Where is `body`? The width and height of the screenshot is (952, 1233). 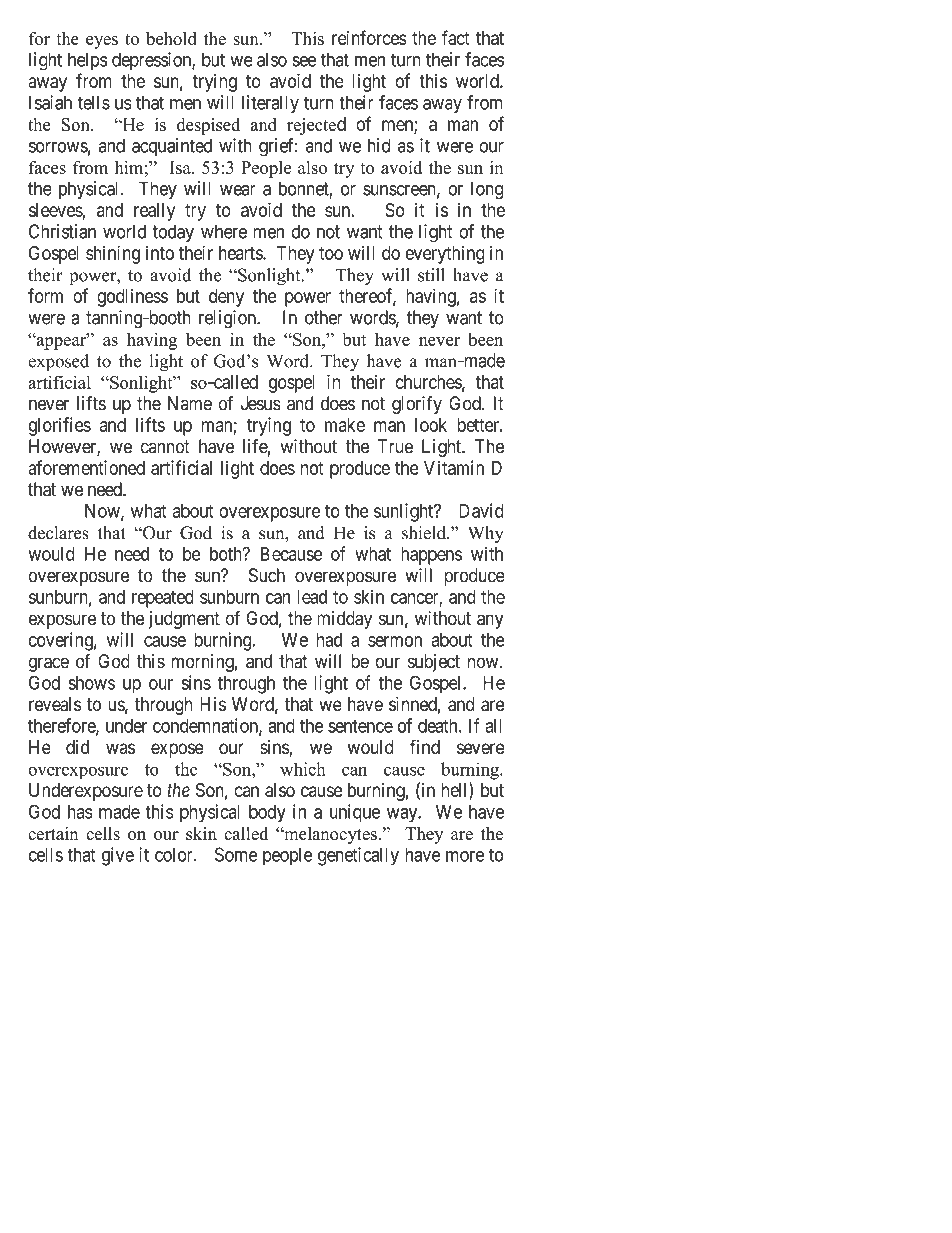
body is located at coordinates (267, 813).
